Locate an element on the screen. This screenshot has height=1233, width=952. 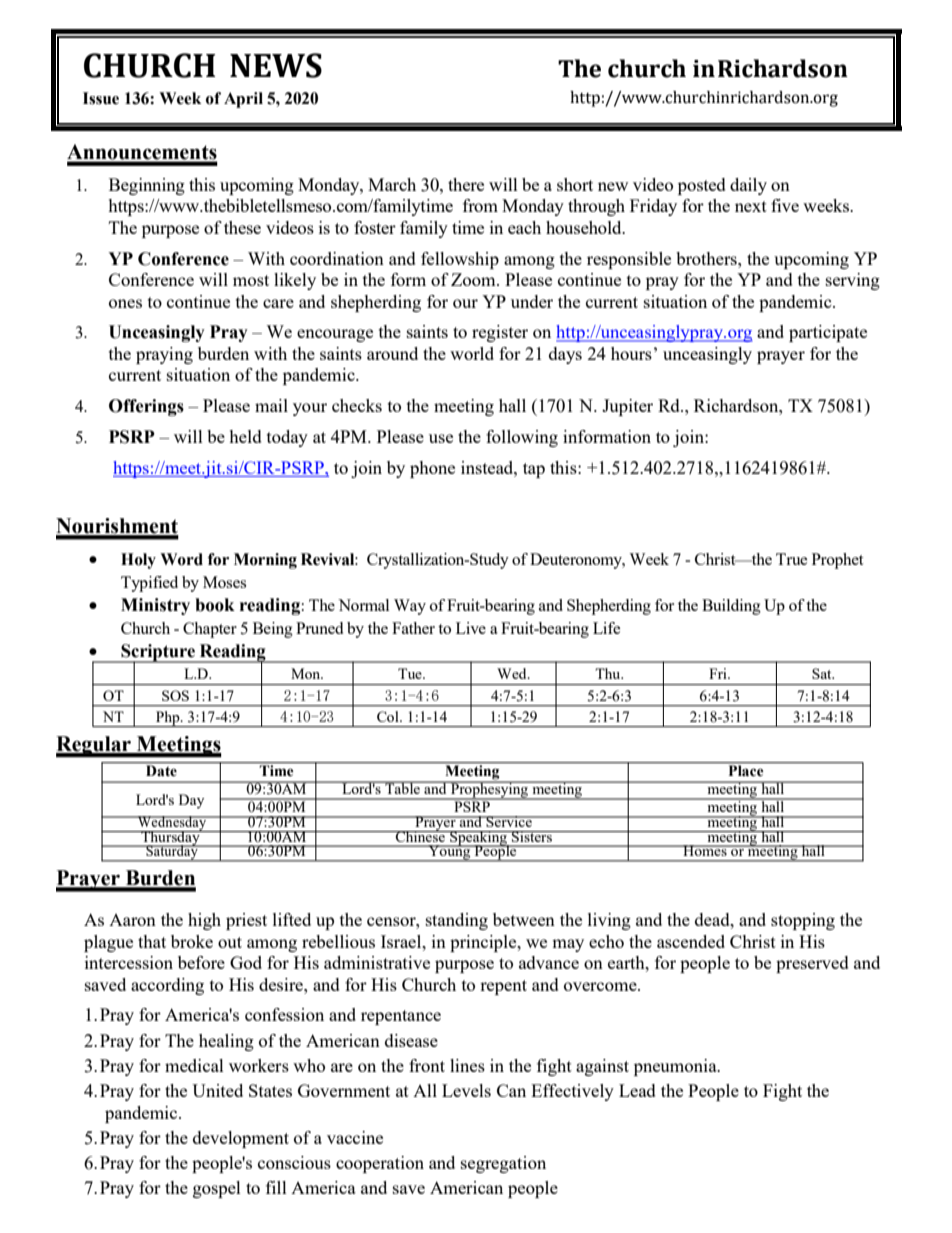
there is located at coordinates (466, 184).
